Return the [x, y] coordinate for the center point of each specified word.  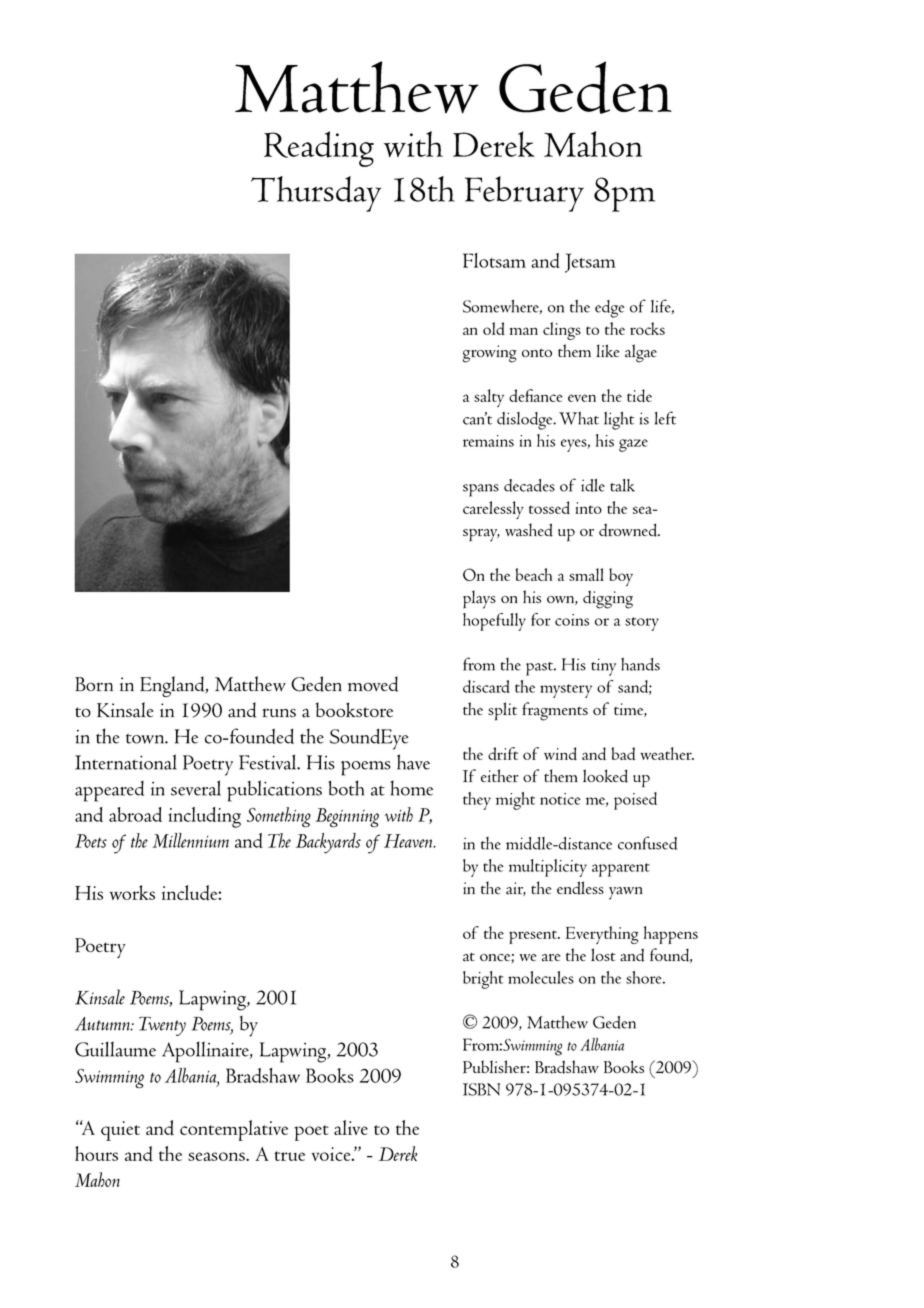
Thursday [316, 194]
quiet [120, 1131]
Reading [319, 149]
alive [351, 1127]
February [524, 194]
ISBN [481, 1089]
